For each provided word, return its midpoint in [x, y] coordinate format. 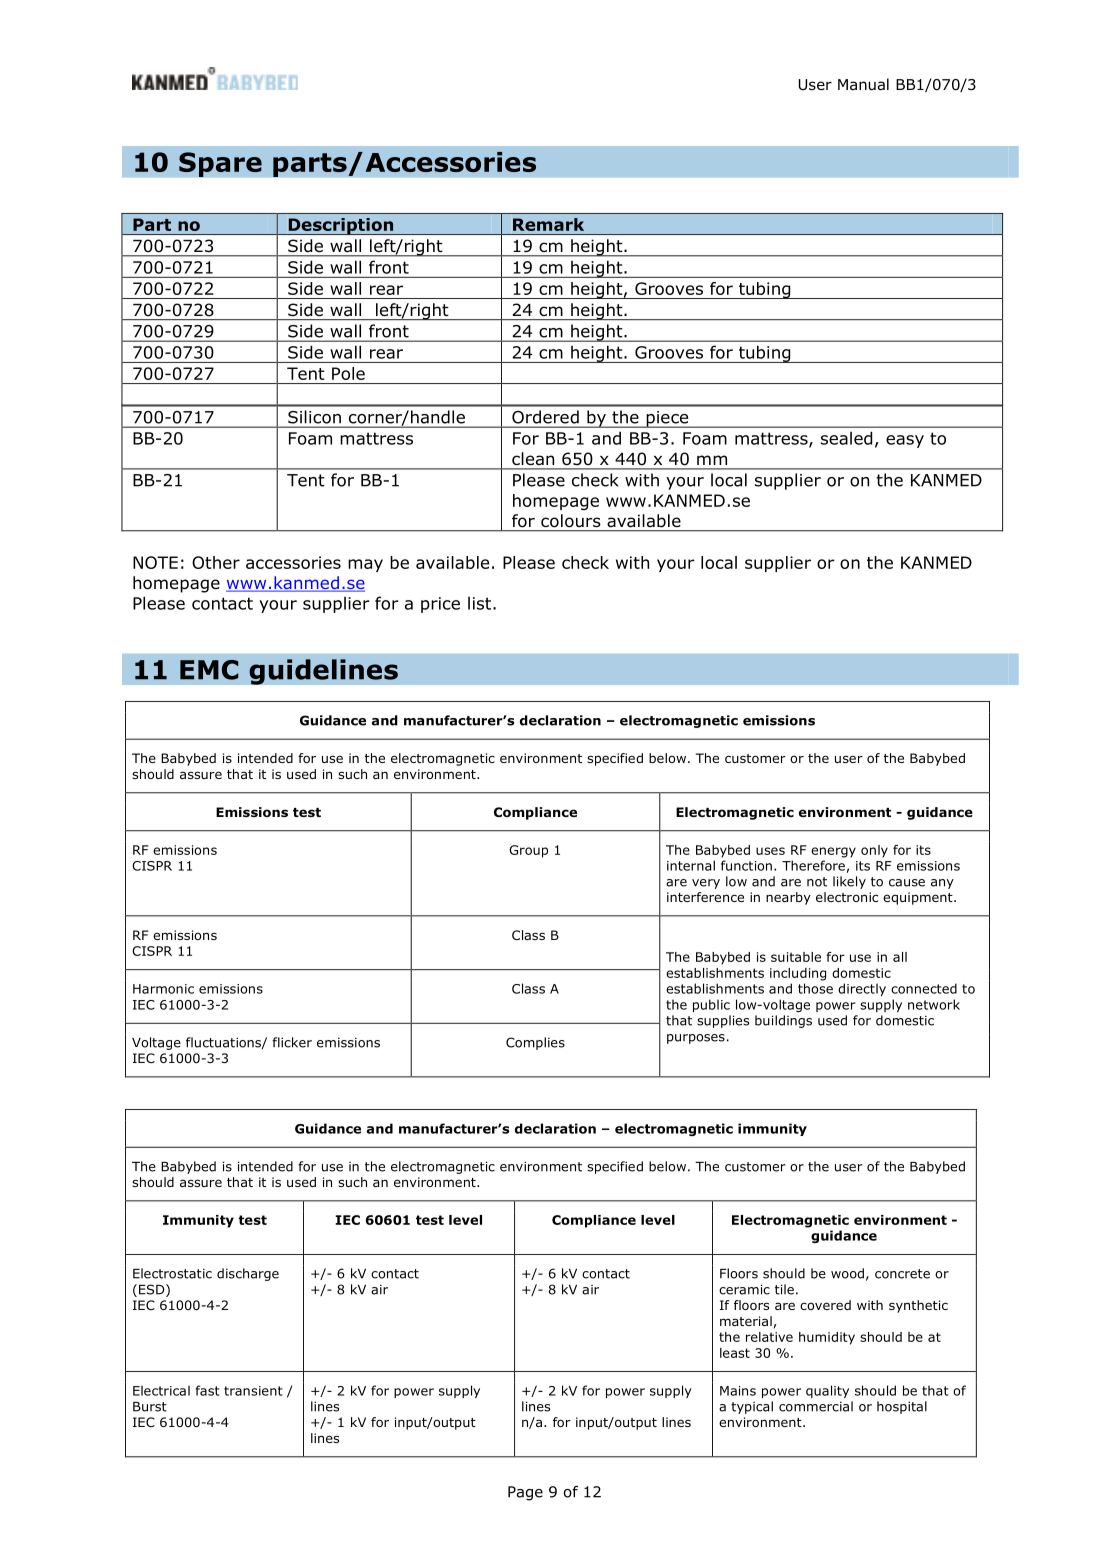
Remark [548, 224]
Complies [535, 1043]
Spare [220, 164]
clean [533, 458]
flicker [292, 1042]
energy [833, 852]
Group [528, 851]
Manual [863, 84]
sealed [846, 438]
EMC [209, 670]
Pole [348, 373]
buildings [783, 1021]
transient [253, 1391]
